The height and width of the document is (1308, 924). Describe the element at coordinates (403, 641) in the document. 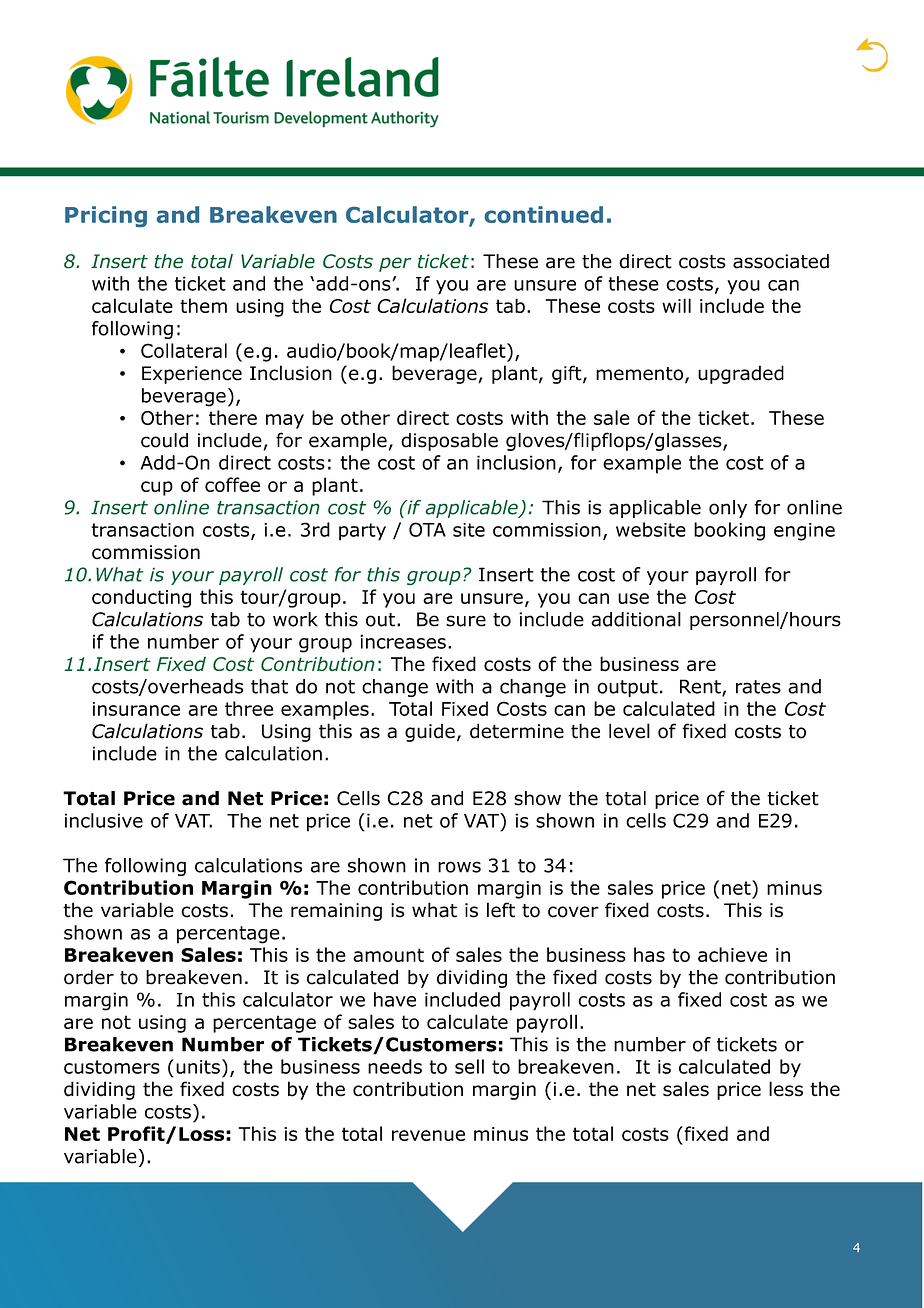

I see `increases` at that location.
